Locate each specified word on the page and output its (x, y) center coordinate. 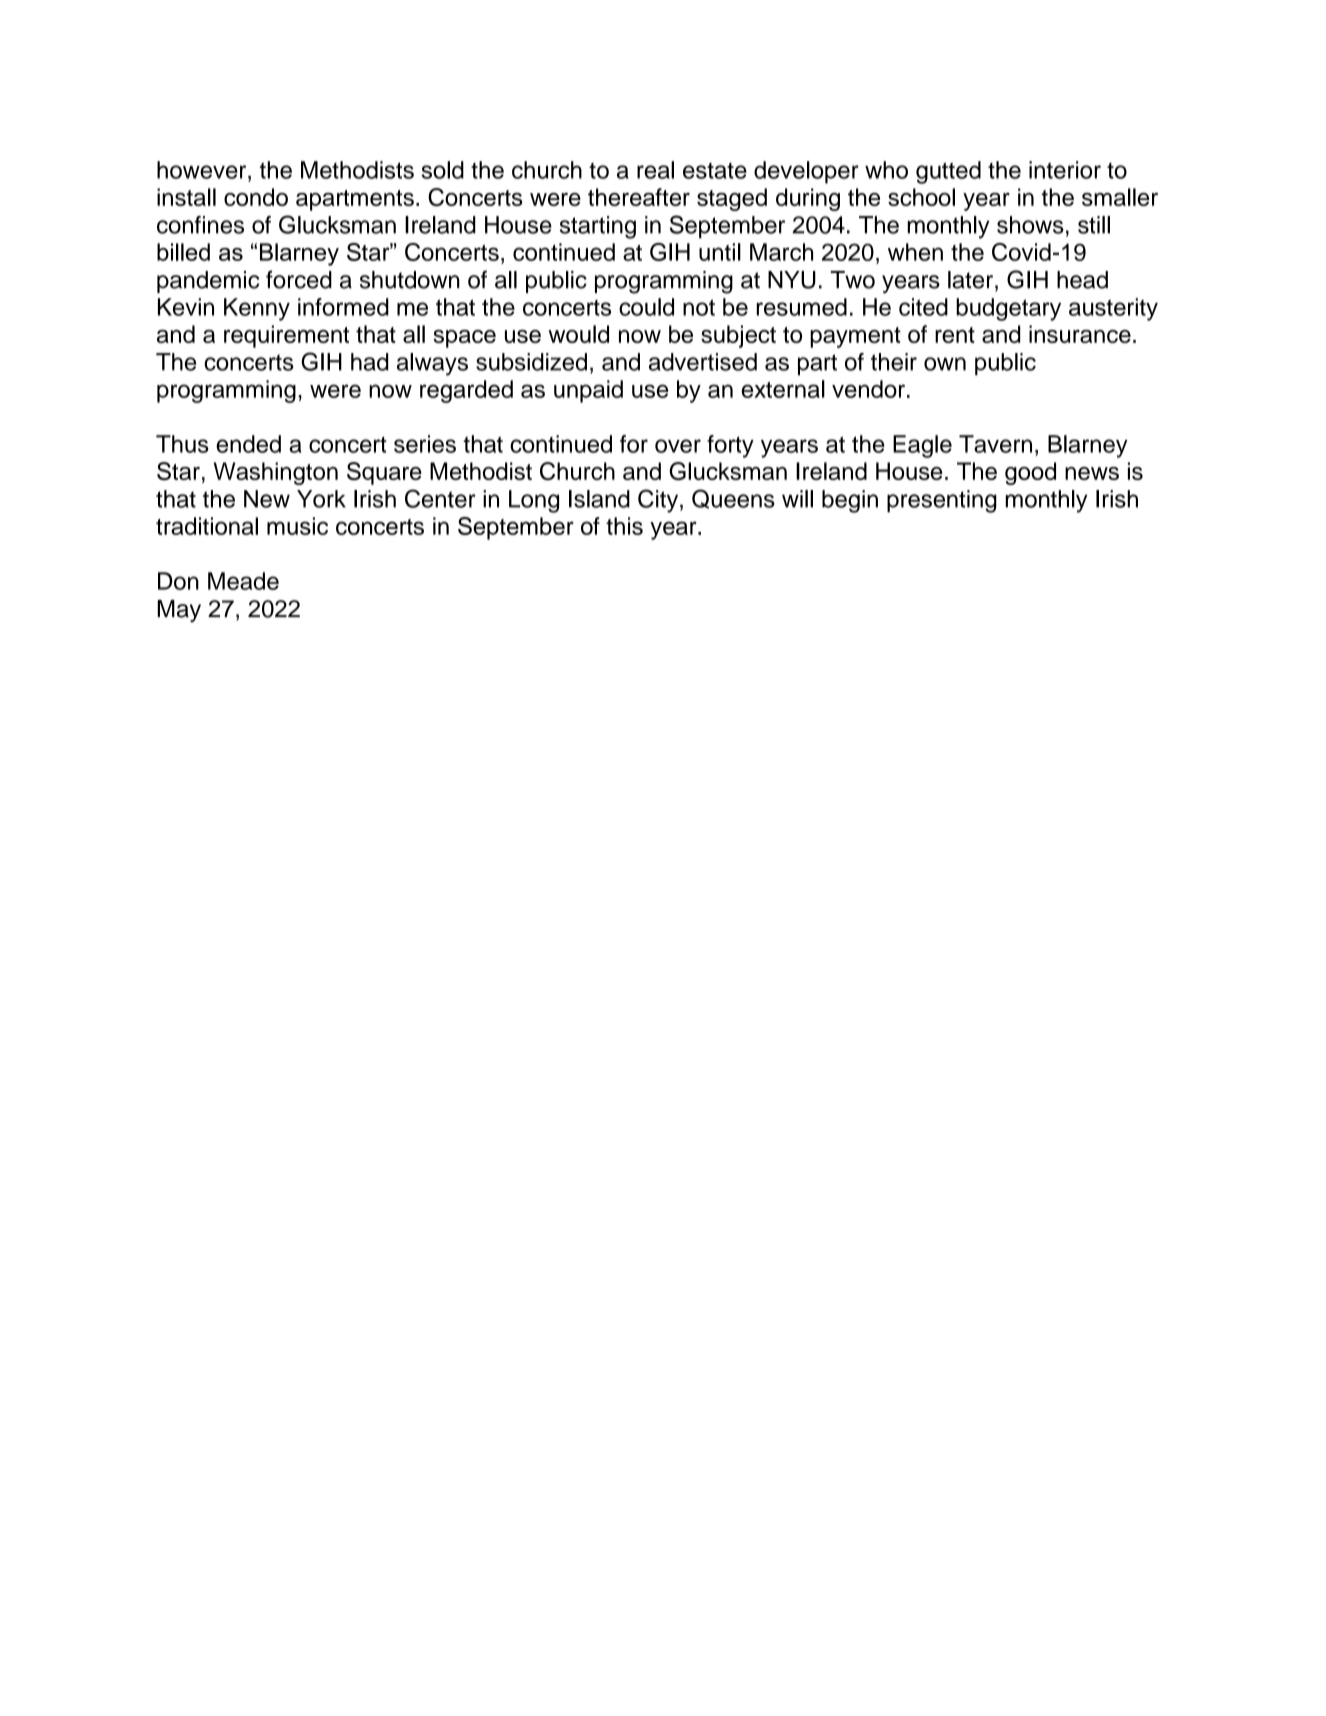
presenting (942, 501)
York (321, 499)
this (624, 526)
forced (299, 279)
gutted (948, 172)
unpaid (588, 391)
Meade (243, 581)
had (369, 362)
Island (599, 499)
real (655, 170)
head (1082, 280)
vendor (868, 389)
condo (256, 197)
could (646, 307)
